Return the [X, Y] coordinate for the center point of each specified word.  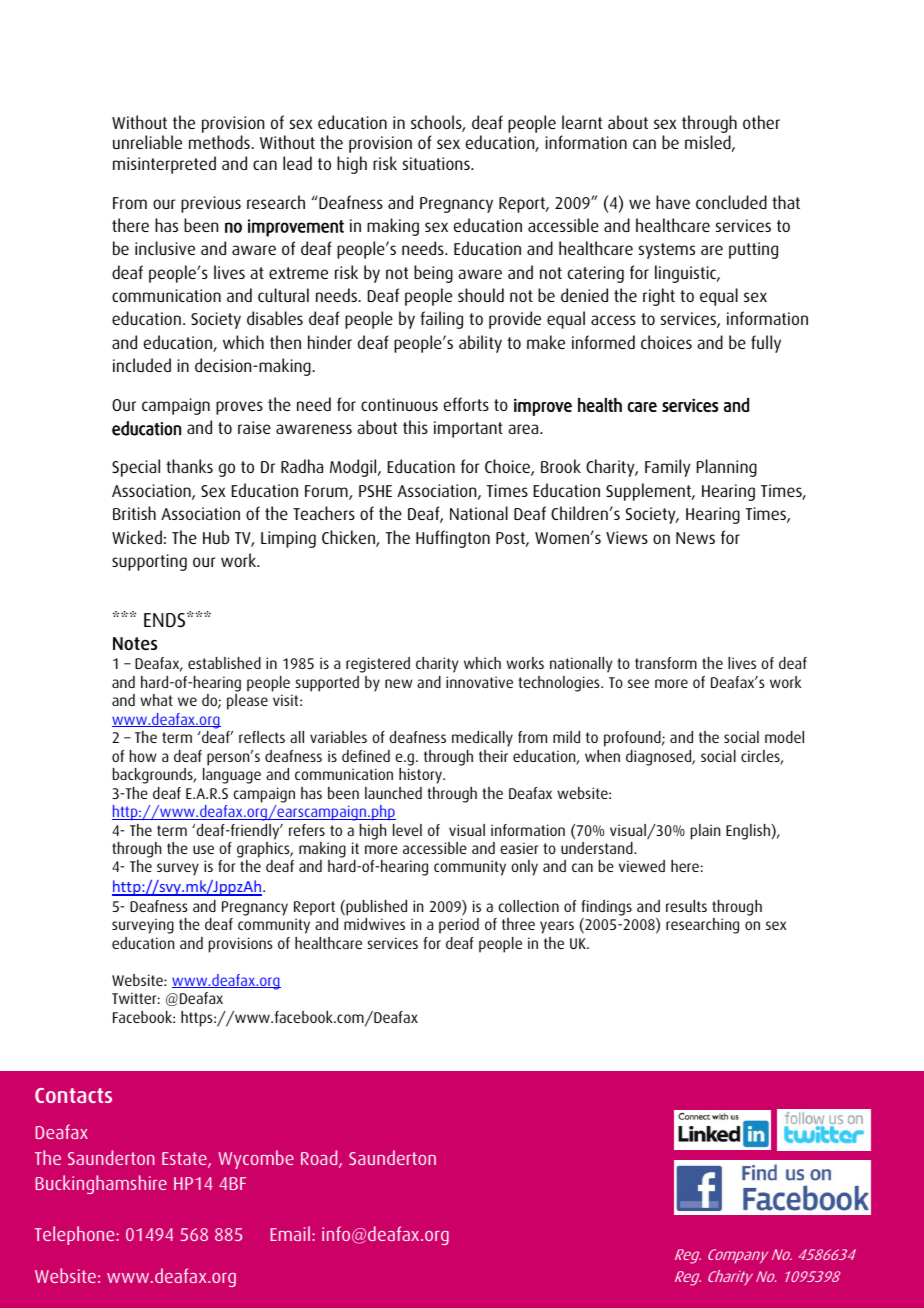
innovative [479, 682]
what [156, 700]
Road [320, 1159]
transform [666, 663]
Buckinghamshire [101, 1184]
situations [437, 163]
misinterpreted [164, 165]
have [673, 202]
